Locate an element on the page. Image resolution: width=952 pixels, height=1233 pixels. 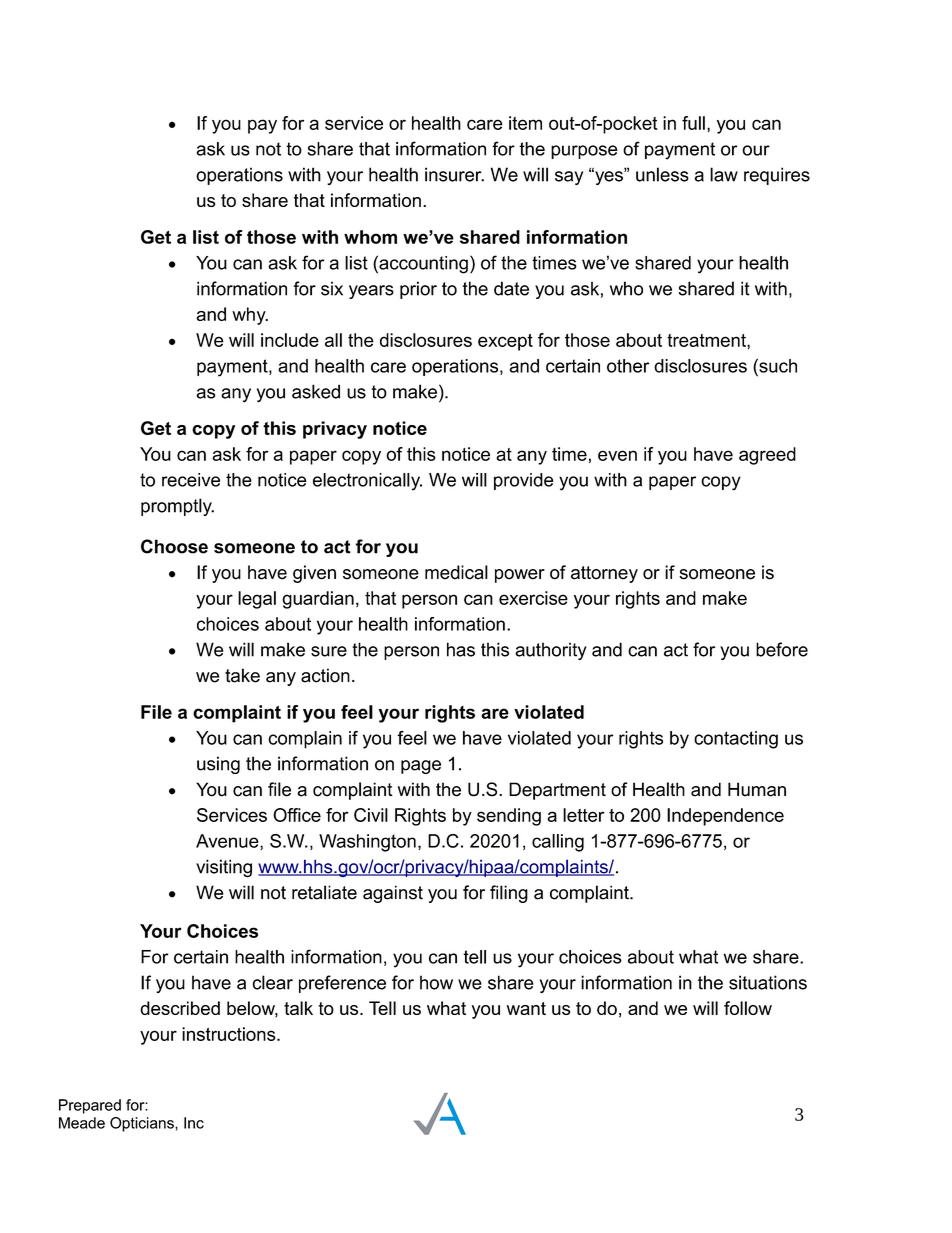
law is located at coordinates (724, 174).
